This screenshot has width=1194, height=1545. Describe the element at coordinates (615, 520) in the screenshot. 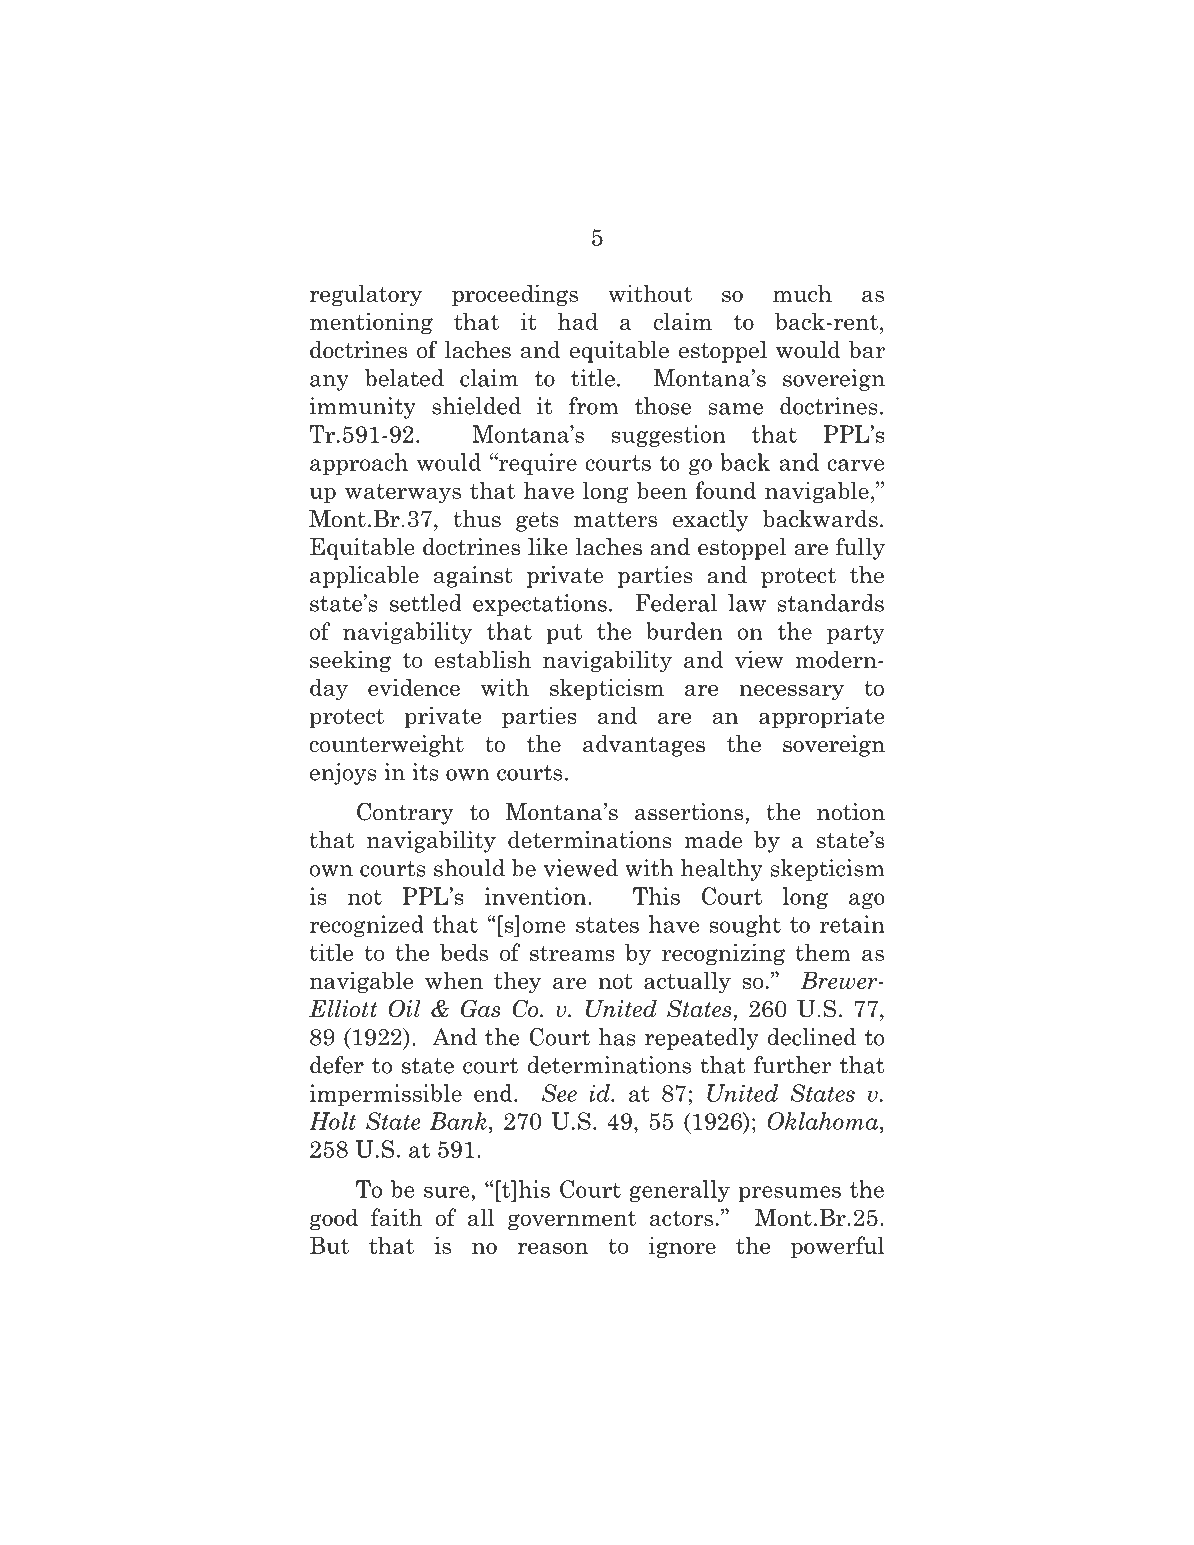

I see `matters` at that location.
